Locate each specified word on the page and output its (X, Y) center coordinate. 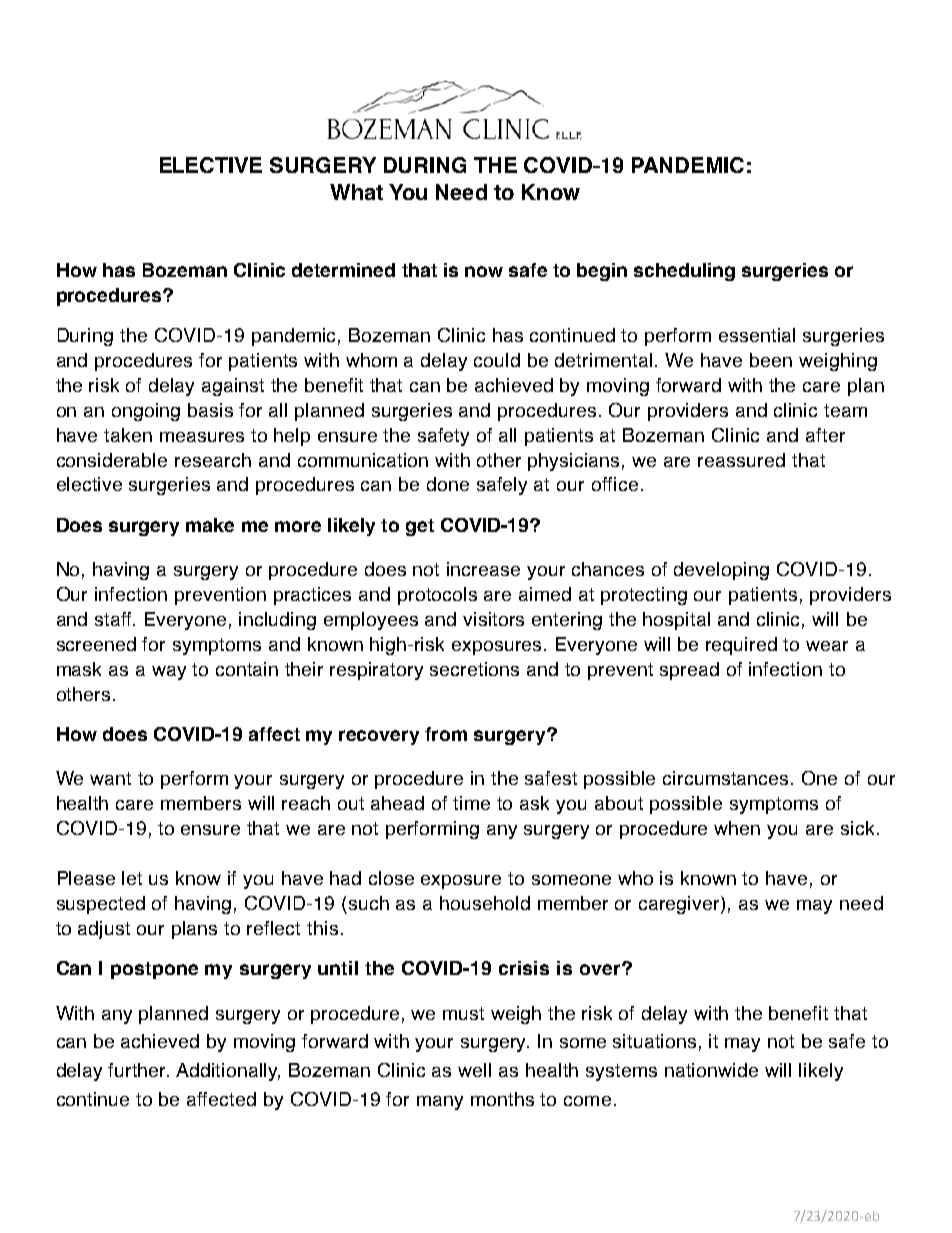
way (169, 673)
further (138, 1070)
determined (343, 270)
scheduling (684, 272)
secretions (474, 669)
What (356, 192)
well (474, 1070)
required (741, 646)
